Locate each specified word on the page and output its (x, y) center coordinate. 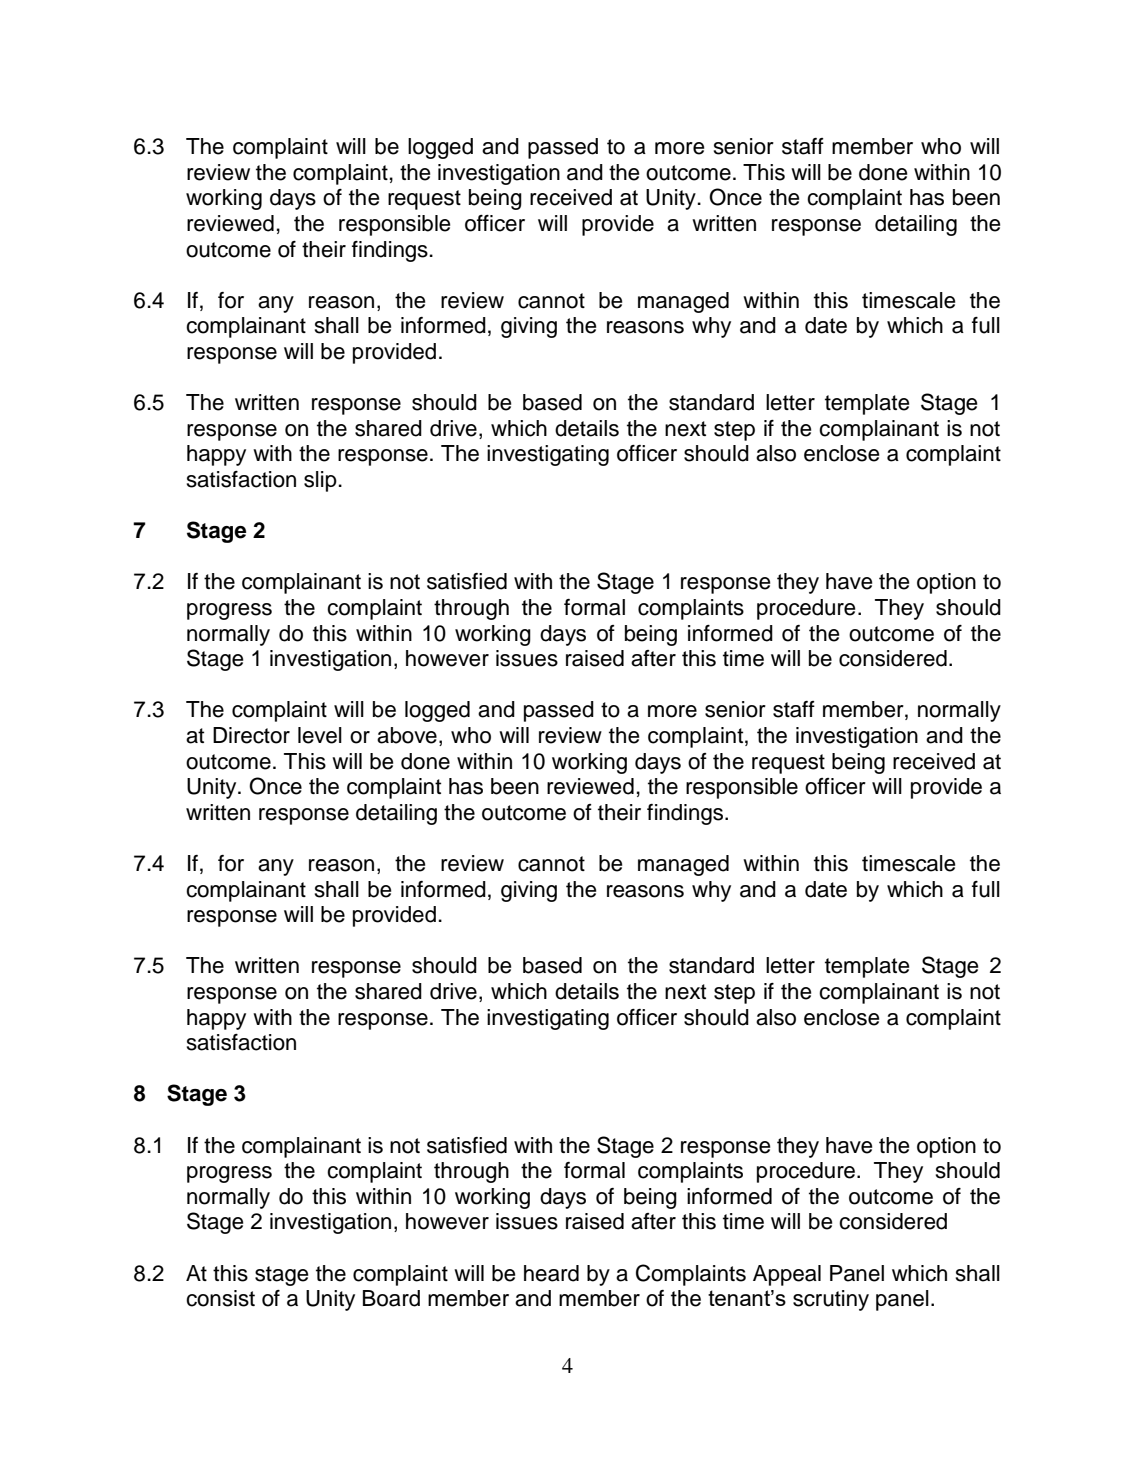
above (407, 735)
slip (320, 481)
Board (391, 1298)
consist (220, 1298)
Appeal (787, 1275)
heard (551, 1273)
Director (251, 735)
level (320, 735)
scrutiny (831, 1300)
